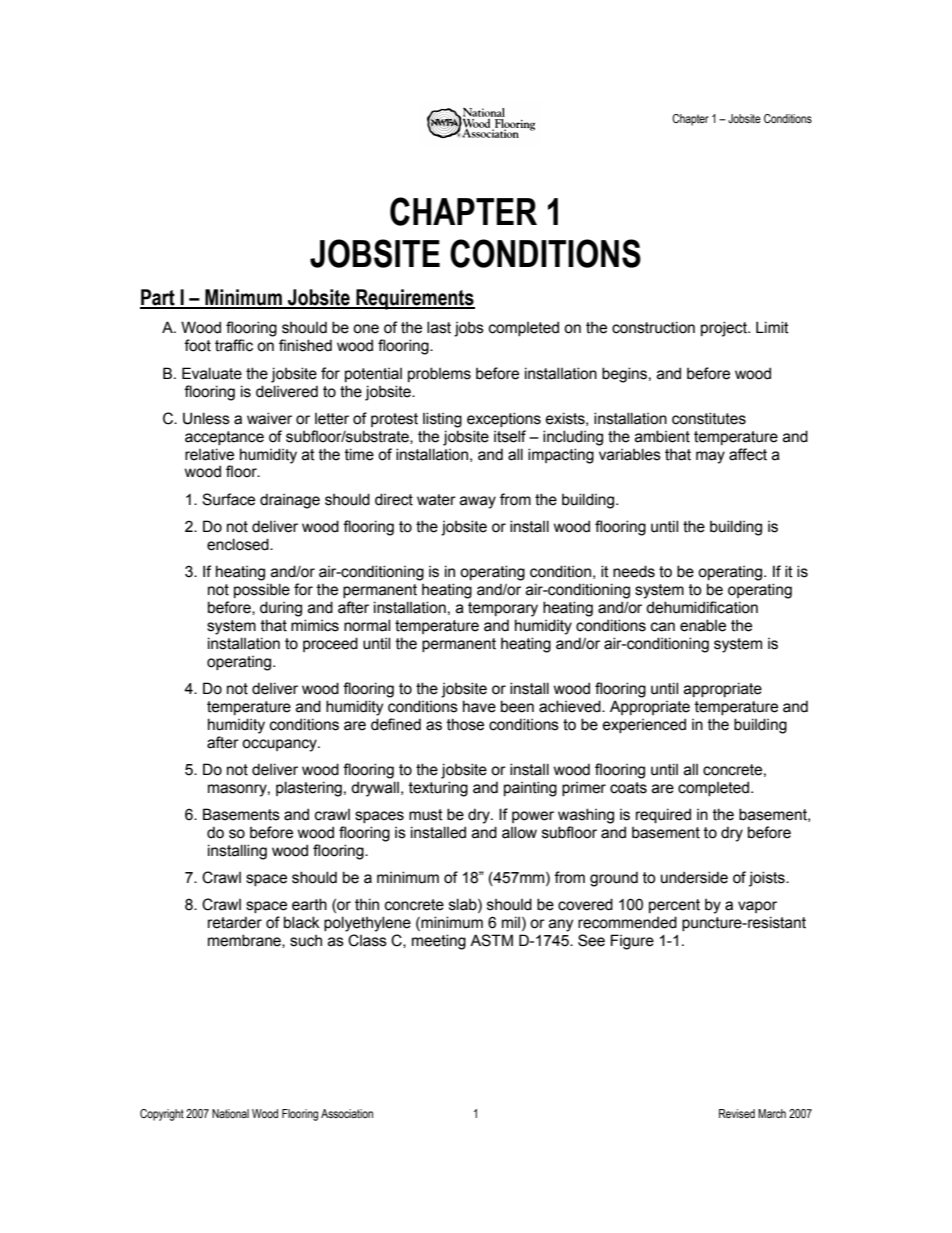 The image size is (952, 1233). What do you see at coordinates (710, 457) in the screenshot?
I see `may` at bounding box center [710, 457].
